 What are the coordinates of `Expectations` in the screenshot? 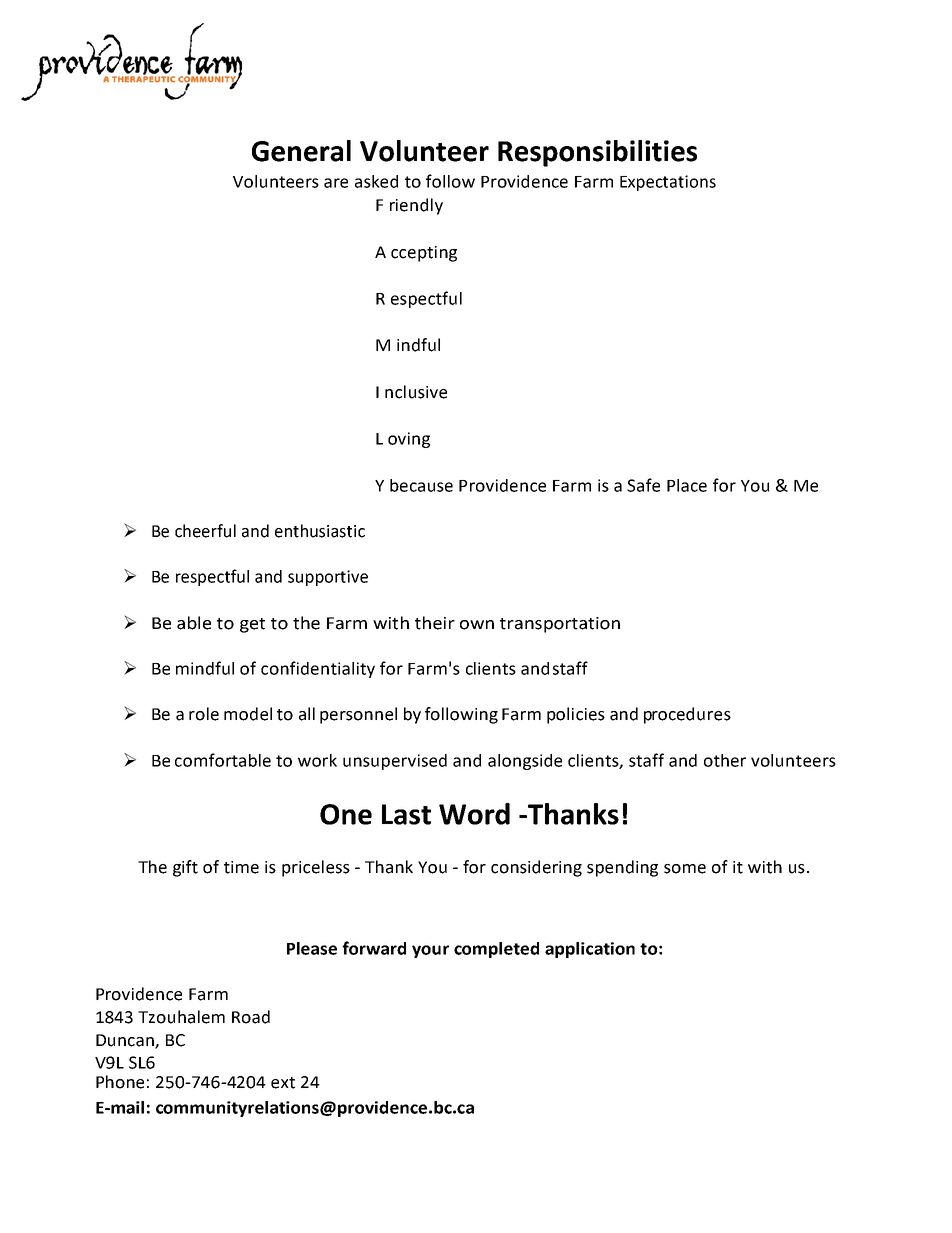 It's located at (668, 183).
